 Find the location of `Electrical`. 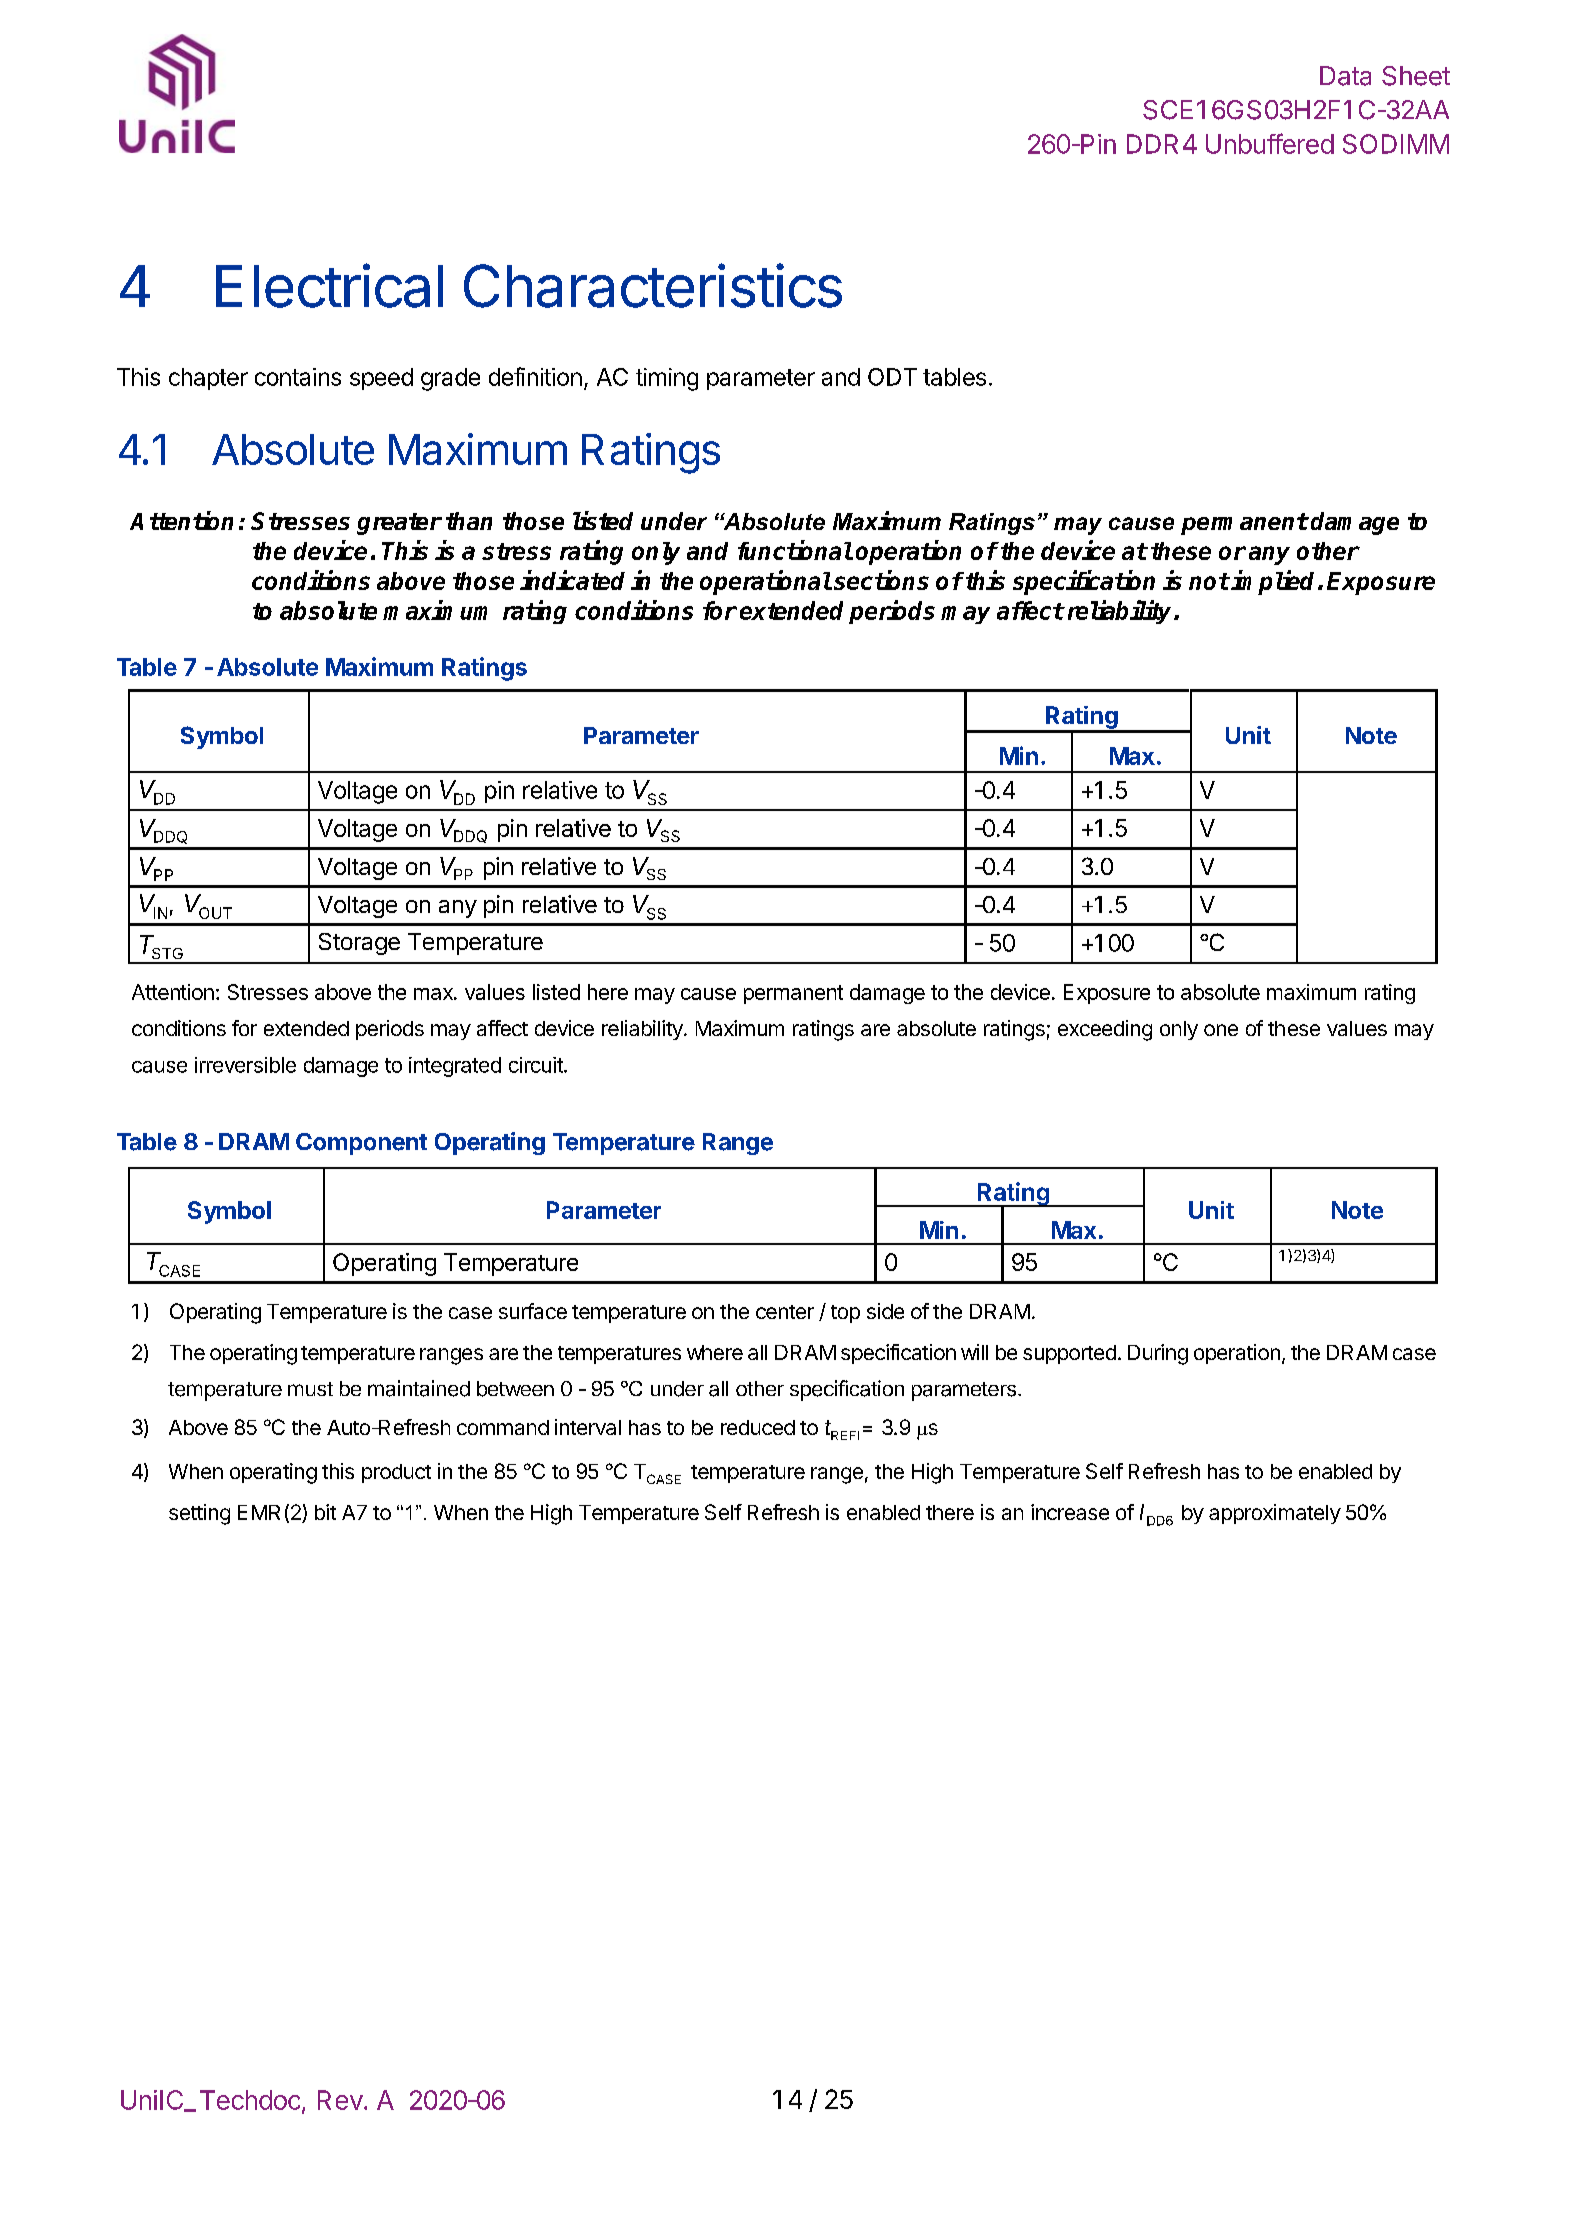

Electrical is located at coordinates (329, 285).
